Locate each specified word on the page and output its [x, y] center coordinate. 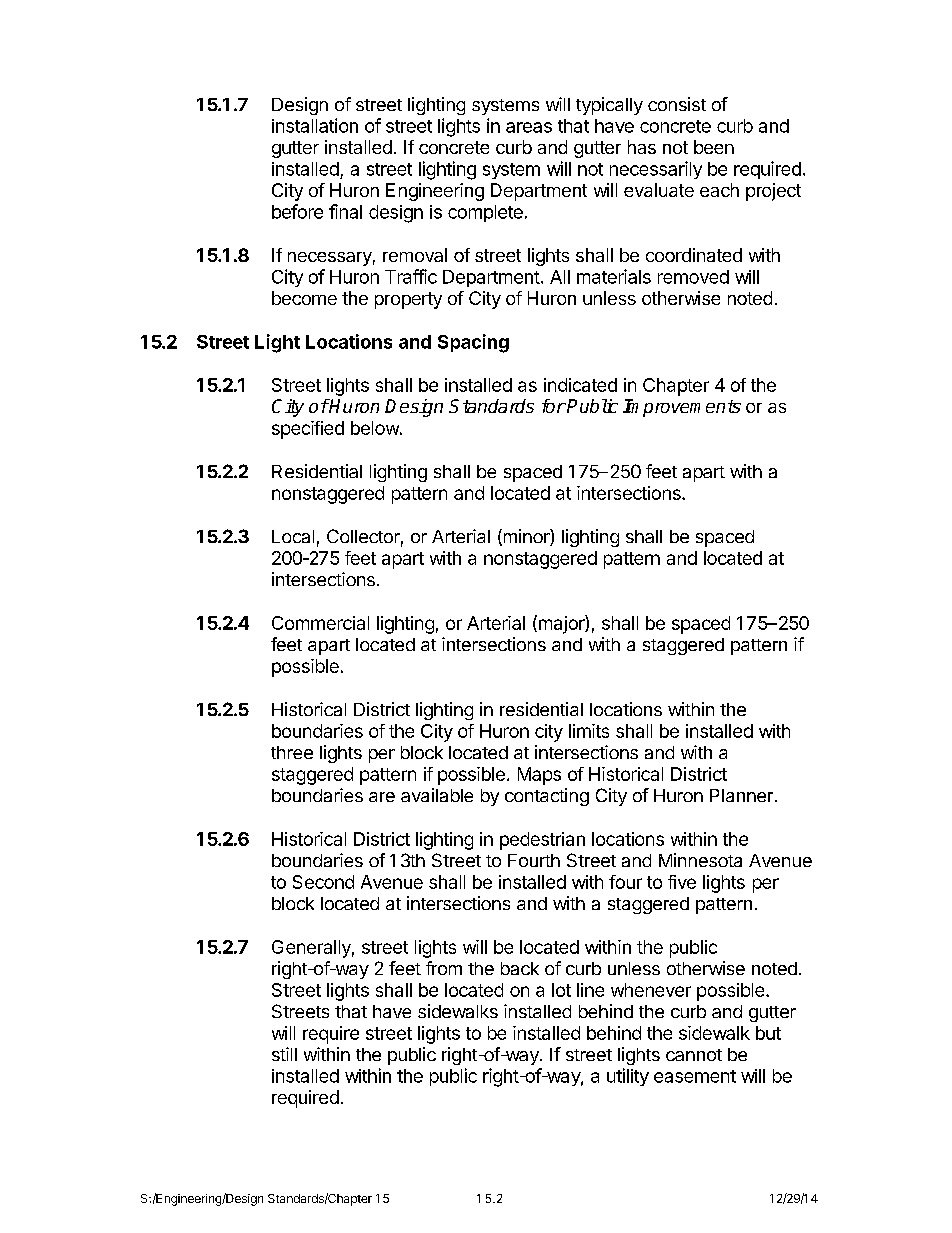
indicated [580, 385]
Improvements [682, 408]
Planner [741, 795]
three [292, 752]
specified [308, 430]
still [284, 1054]
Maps [539, 776]
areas [529, 127]
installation [315, 125]
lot [561, 990]
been [714, 147]
